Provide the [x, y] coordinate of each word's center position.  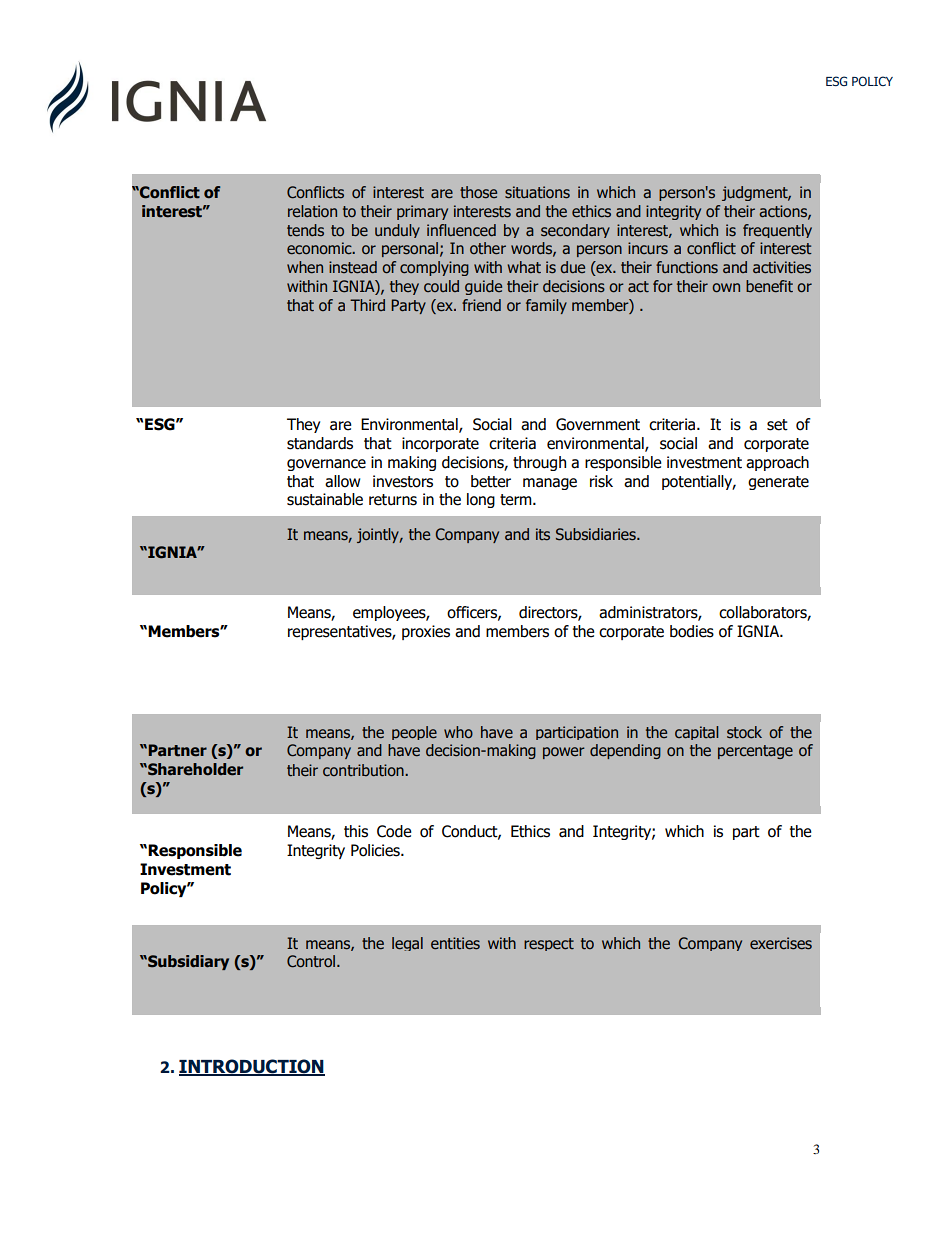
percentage [755, 752]
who [458, 732]
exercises [781, 943]
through [539, 463]
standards [320, 443]
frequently [777, 231]
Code [394, 831]
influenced [461, 230]
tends [305, 230]
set [777, 425]
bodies [692, 631]
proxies [426, 632]
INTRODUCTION [252, 1067]
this [356, 831]
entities [455, 943]
